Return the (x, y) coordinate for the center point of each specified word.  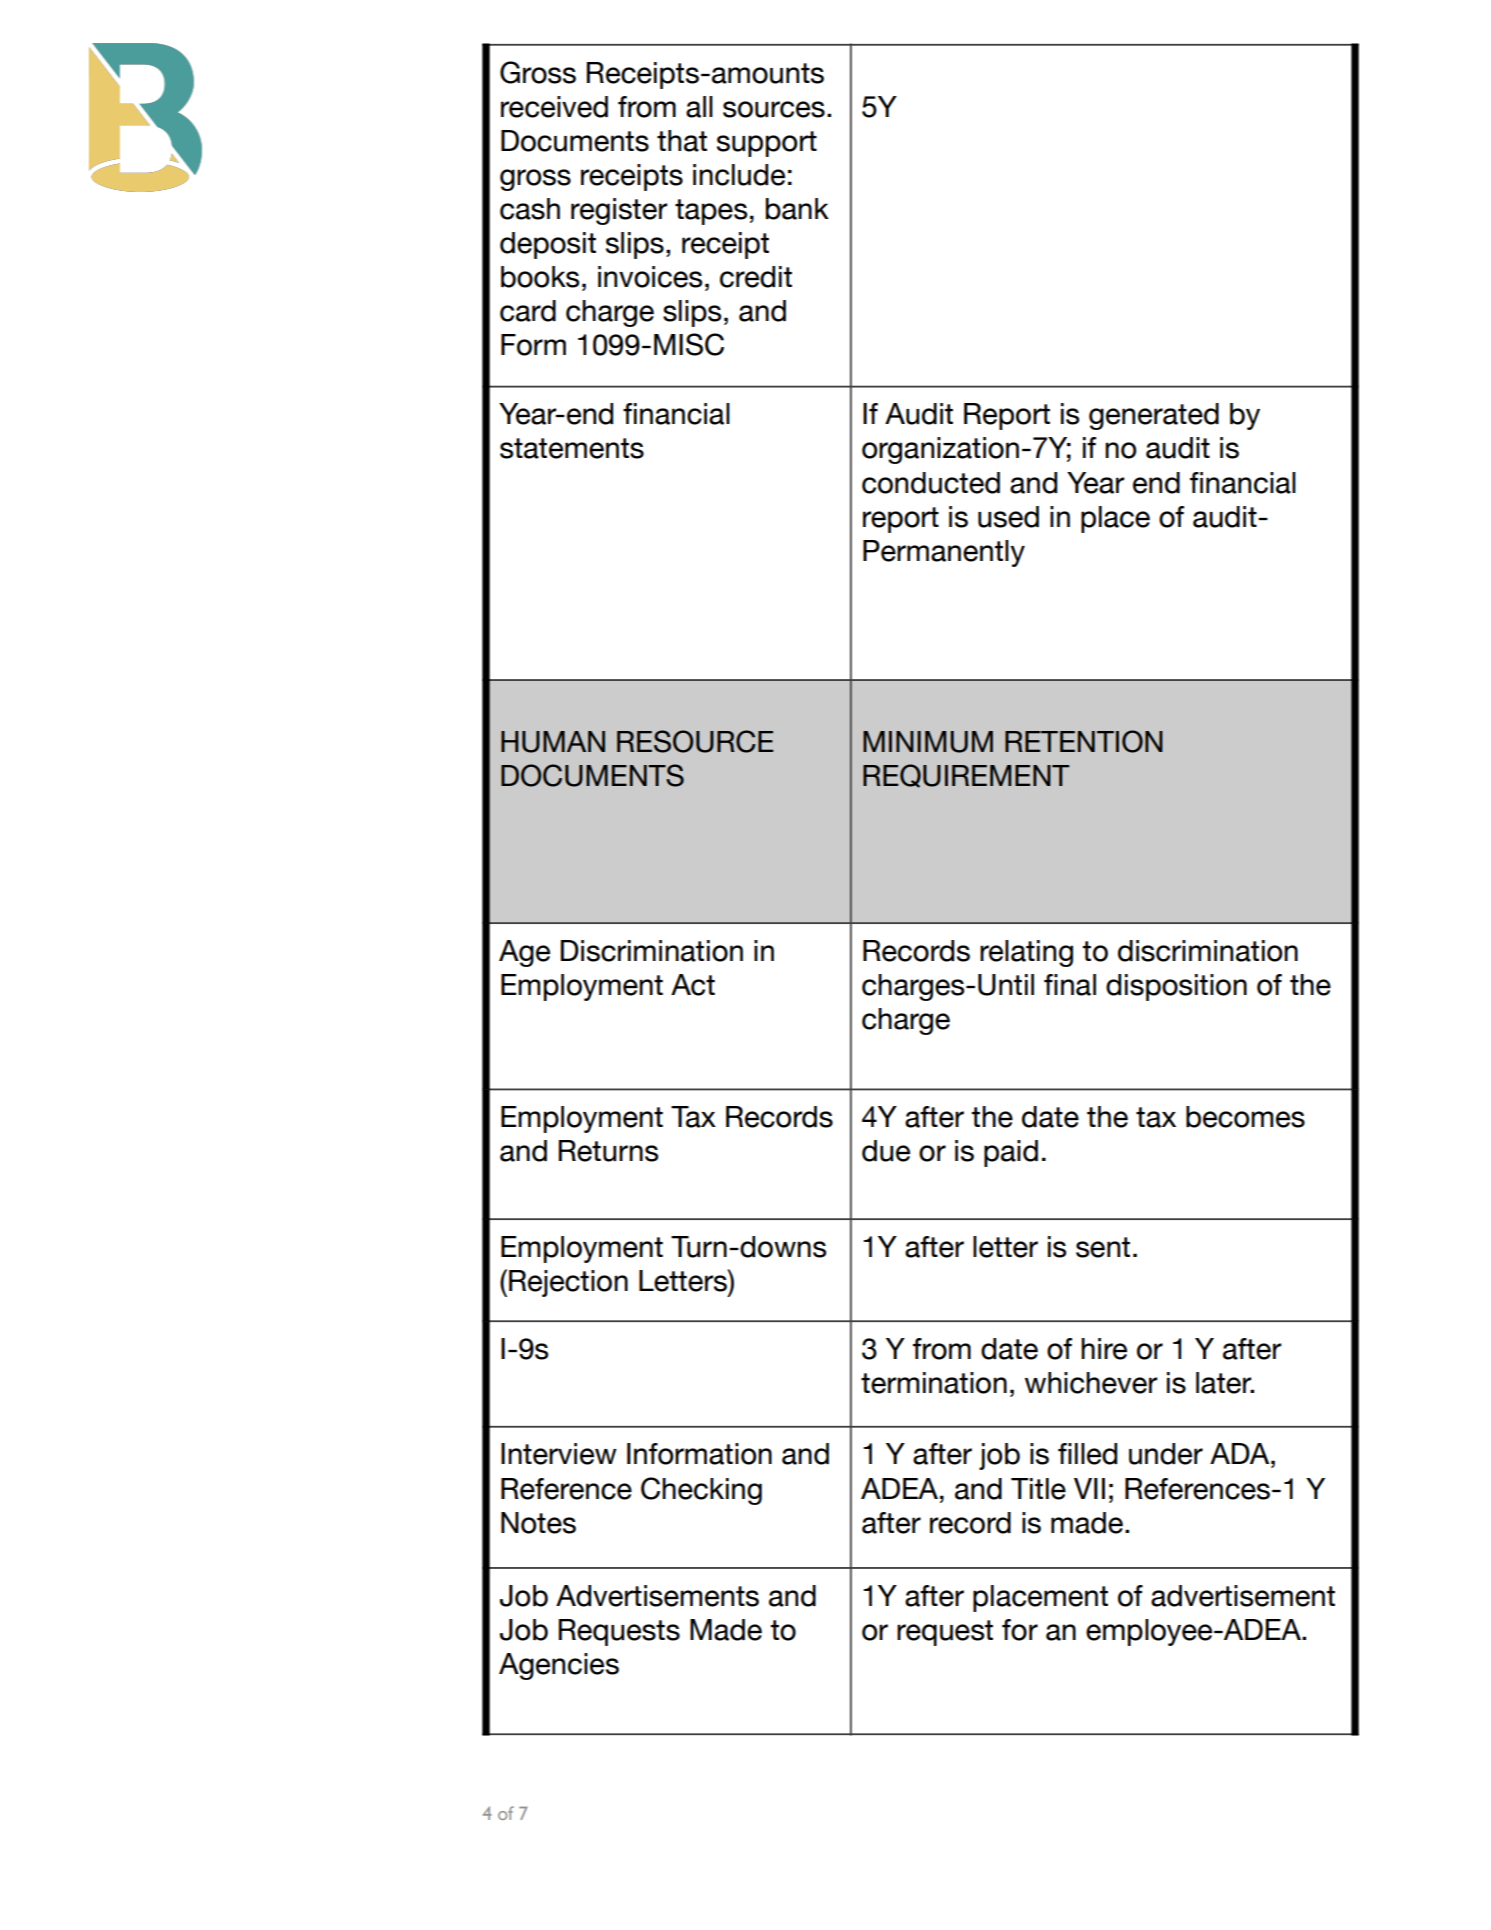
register (619, 211)
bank (797, 209)
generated (1154, 416)
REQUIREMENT (966, 776)
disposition (1176, 987)
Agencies (559, 1666)
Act (693, 985)
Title (1038, 1489)
